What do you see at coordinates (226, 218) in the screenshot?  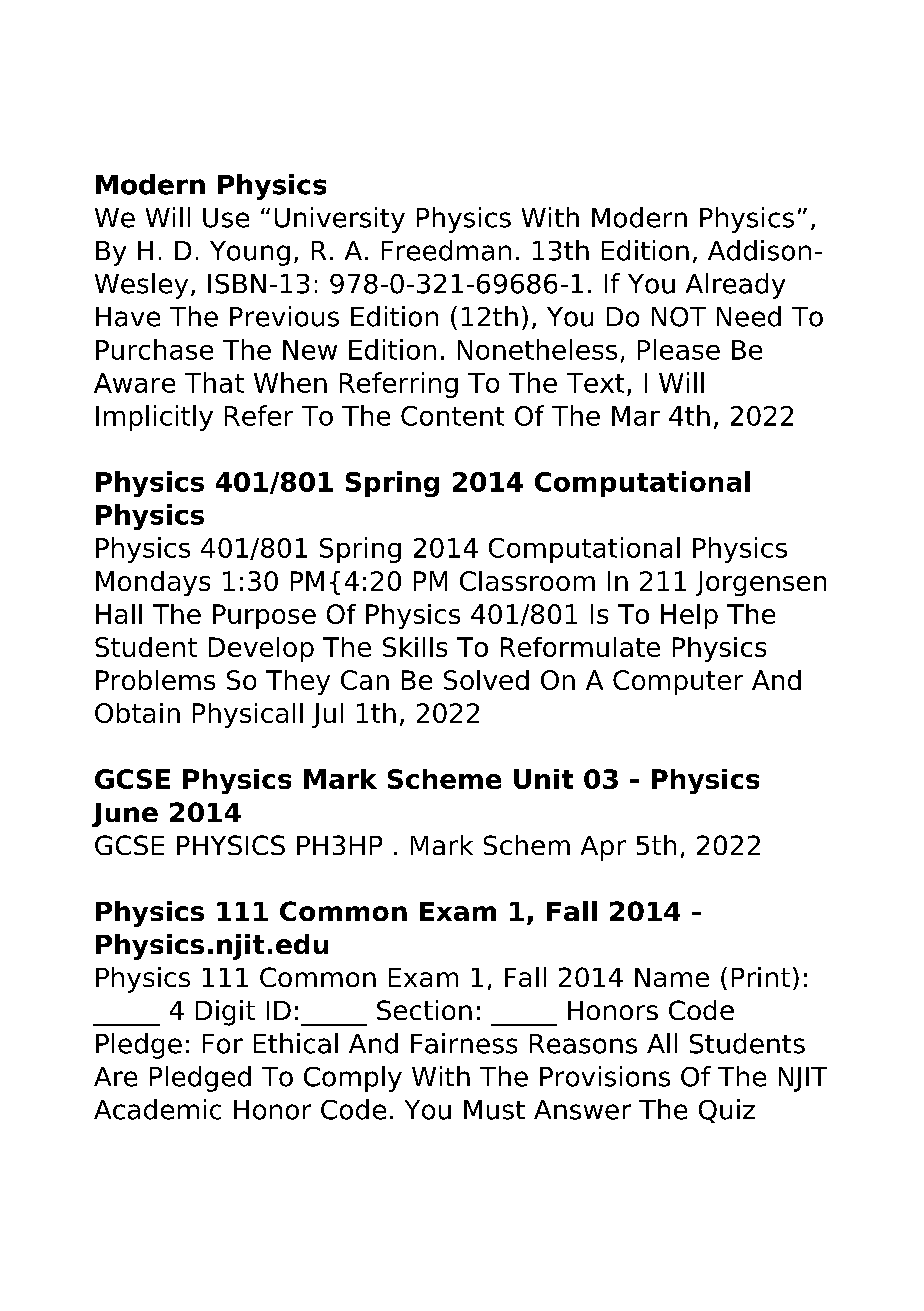 I see `Use` at bounding box center [226, 218].
